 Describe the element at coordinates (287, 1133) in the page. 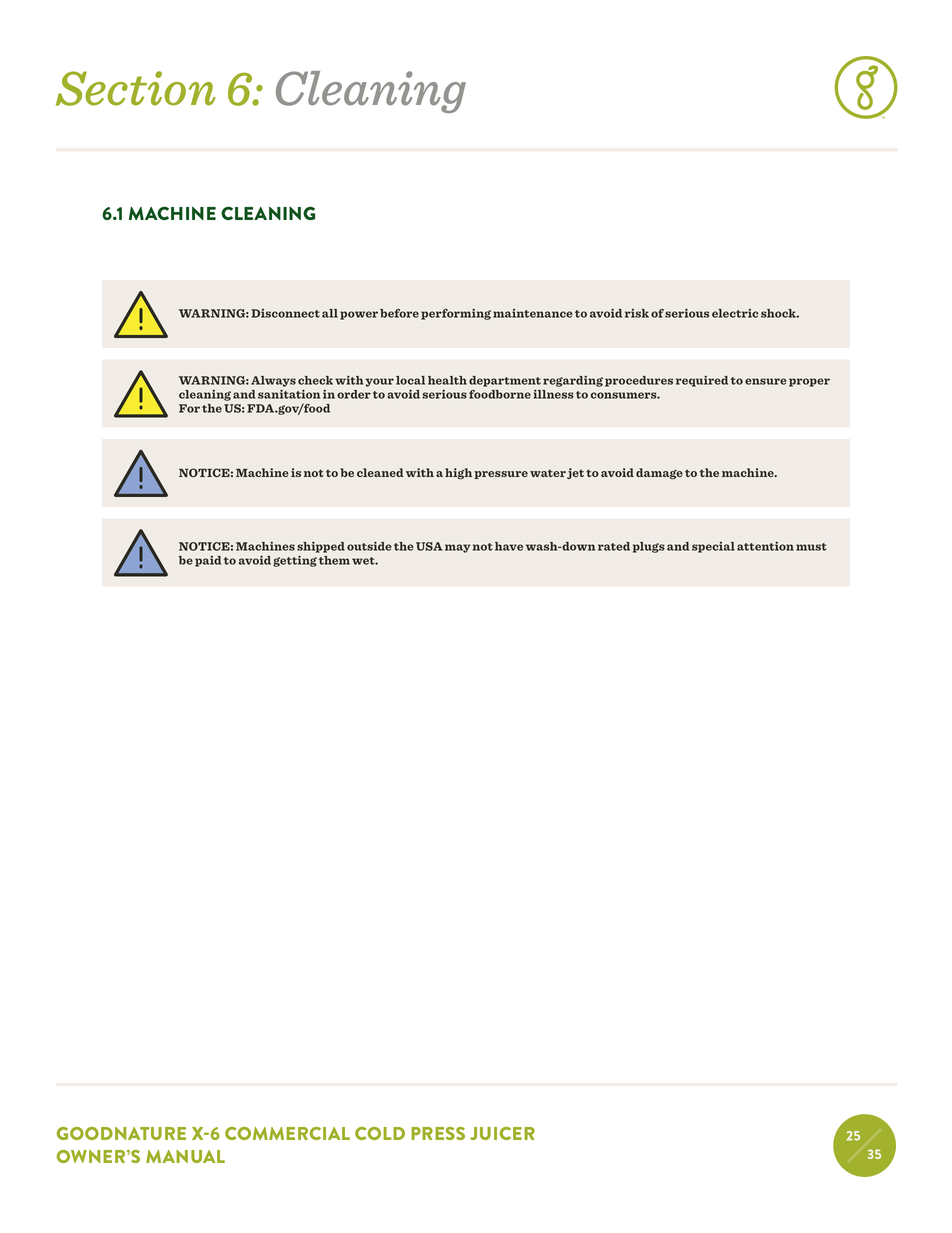

I see `COMMERCIAL` at that location.
